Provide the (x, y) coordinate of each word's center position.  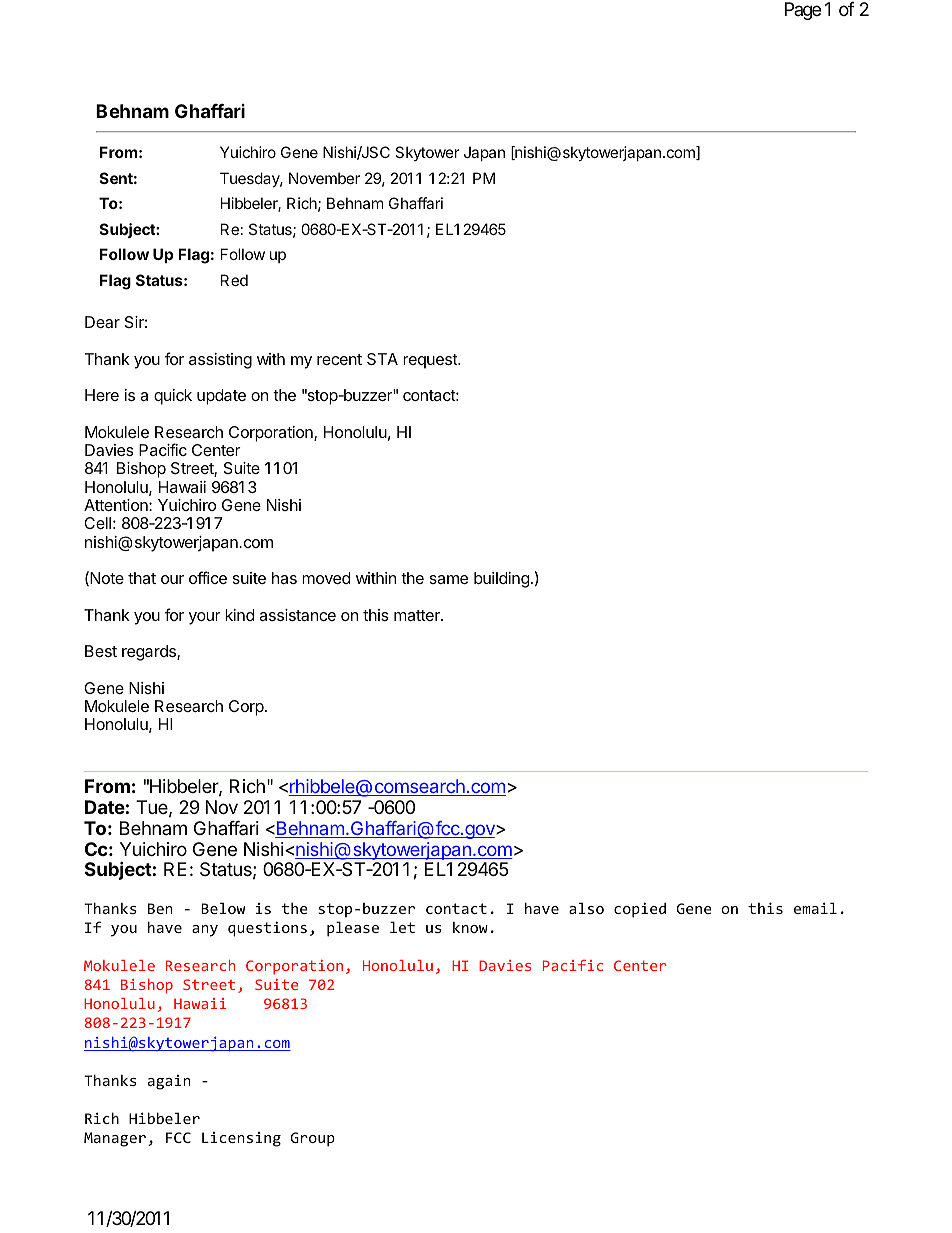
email (815, 908)
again (169, 1082)
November (324, 178)
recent (339, 359)
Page (803, 11)
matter (418, 615)
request (431, 361)
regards (150, 653)
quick (173, 397)
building (502, 580)
